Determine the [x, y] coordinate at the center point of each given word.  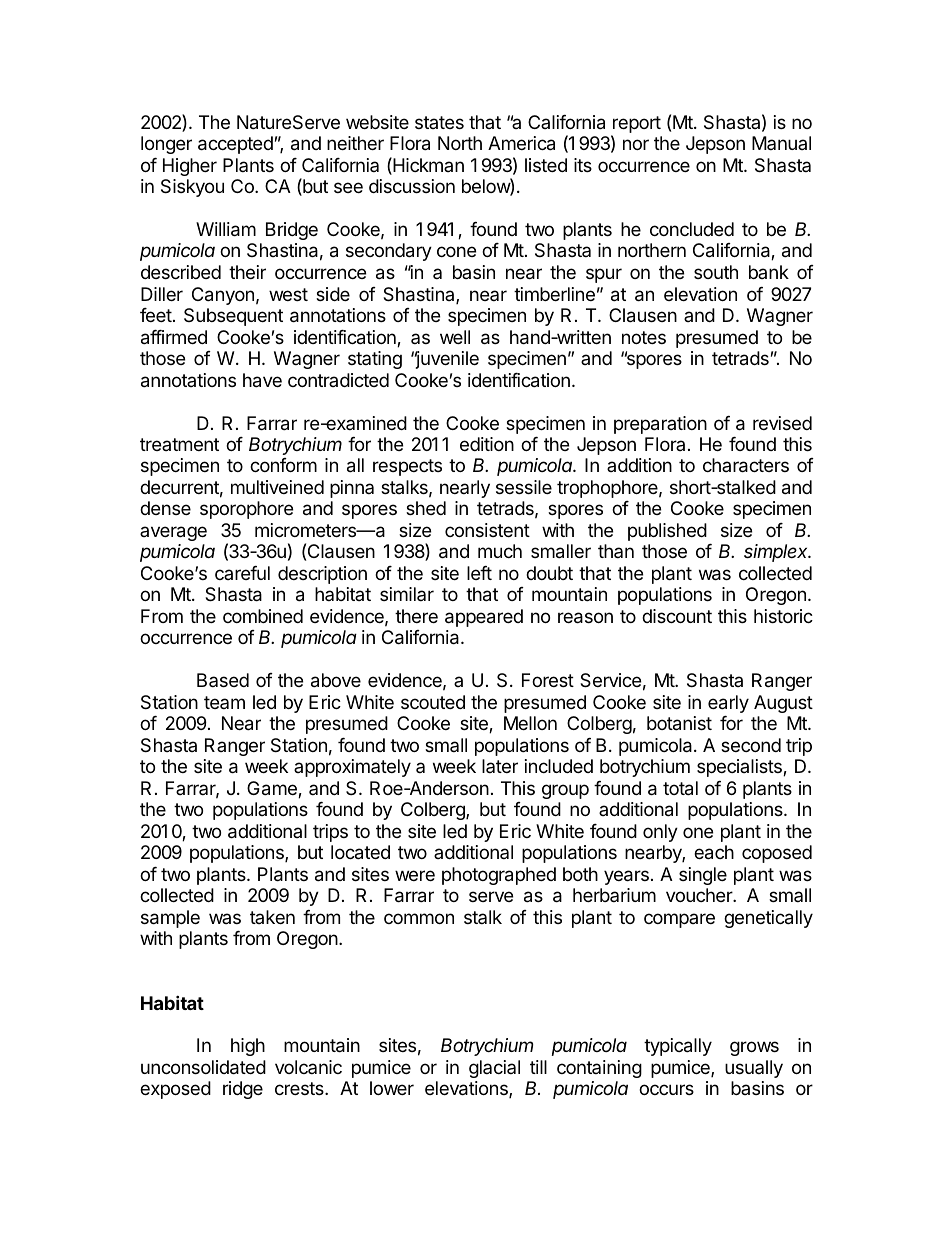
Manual [781, 143]
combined [263, 616]
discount [677, 616]
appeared [484, 618]
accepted [235, 145]
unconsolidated [203, 1067]
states [439, 122]
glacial [494, 1069]
